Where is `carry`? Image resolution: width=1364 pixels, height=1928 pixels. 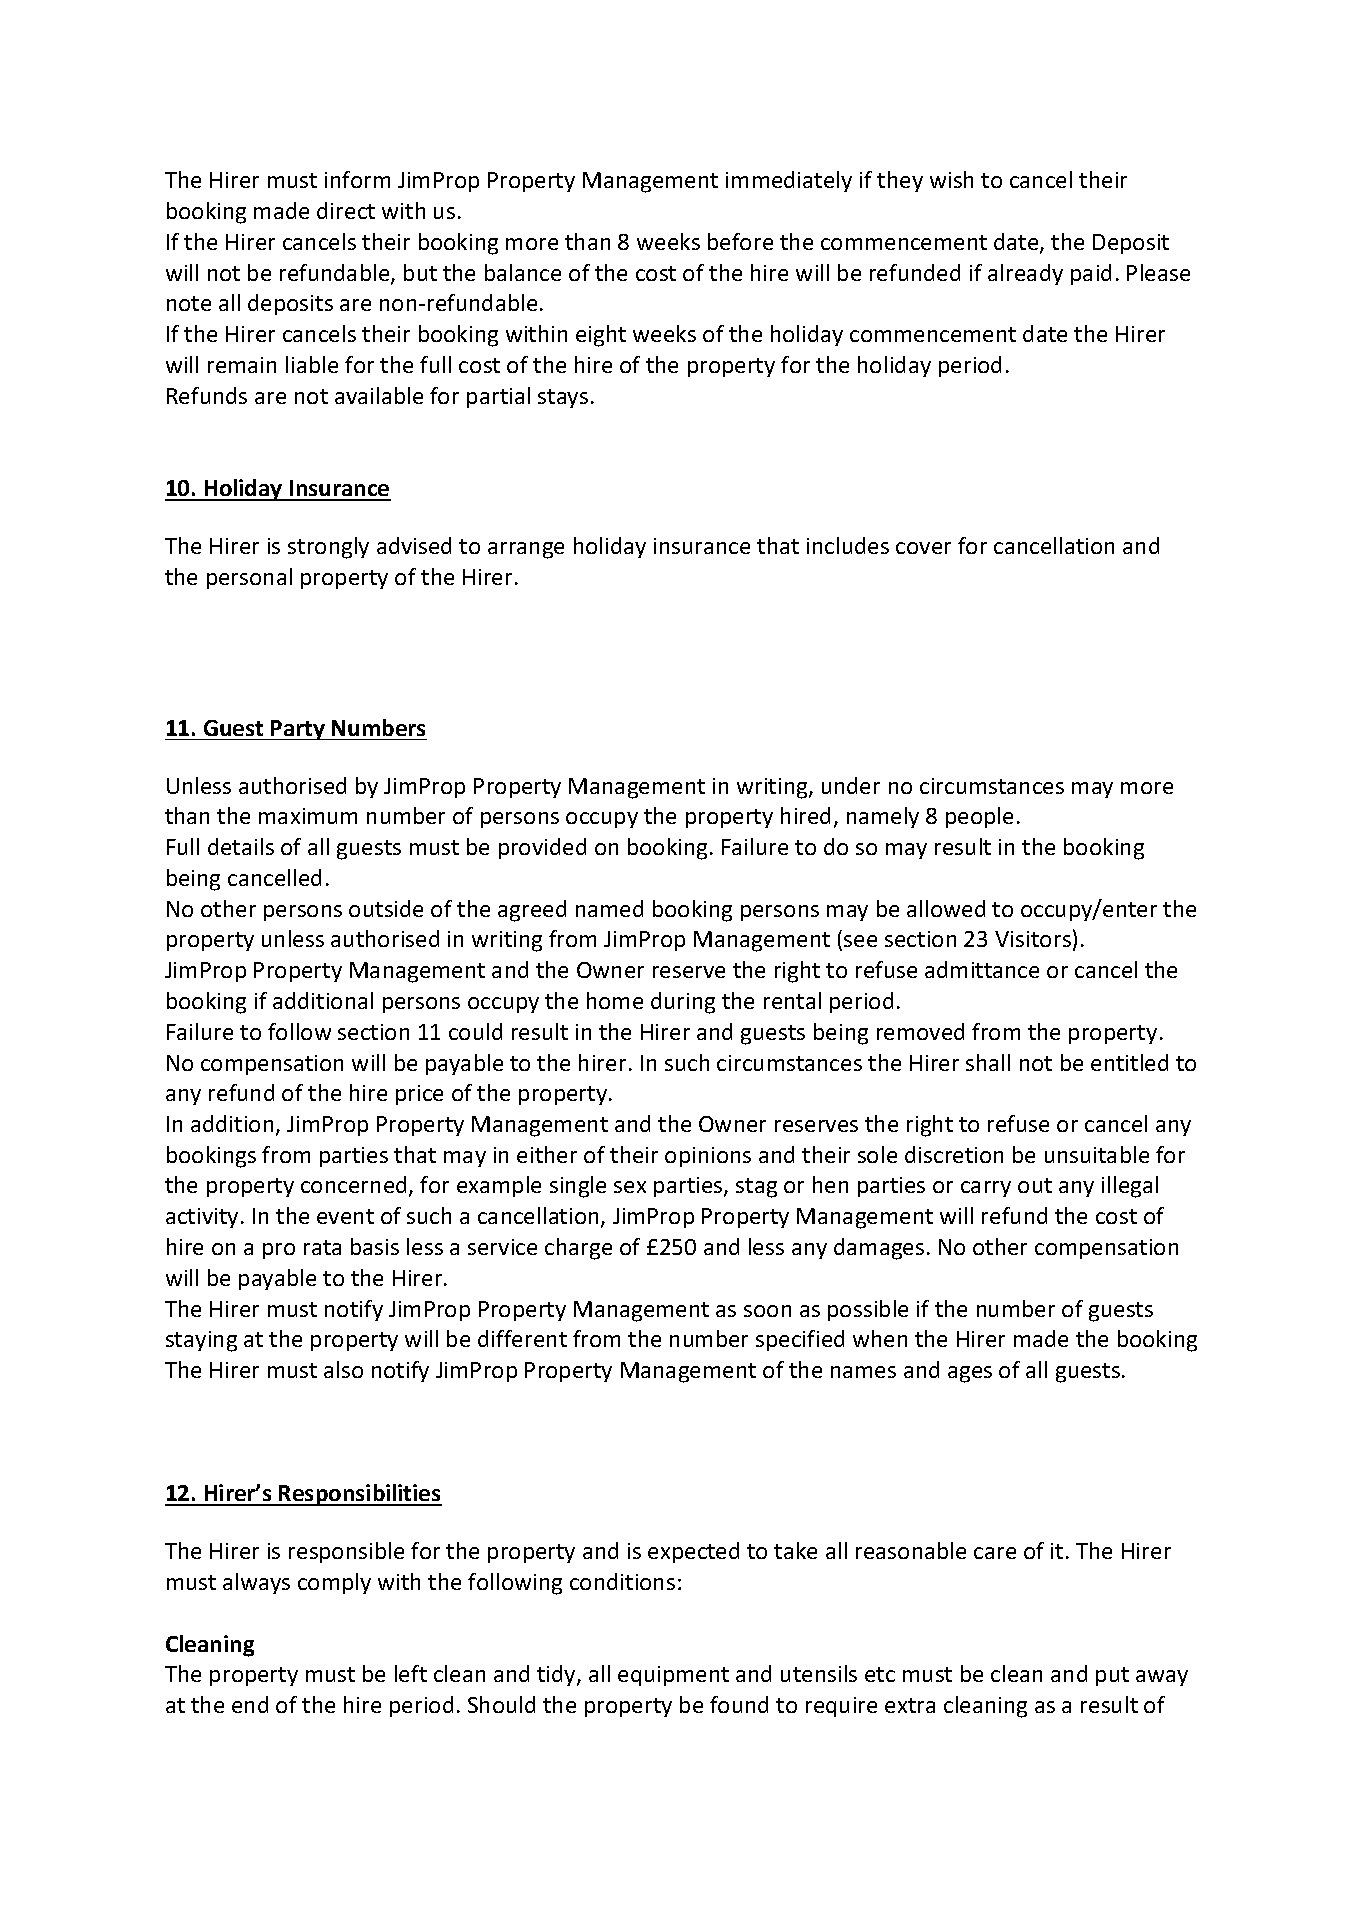 carry is located at coordinates (986, 1189).
